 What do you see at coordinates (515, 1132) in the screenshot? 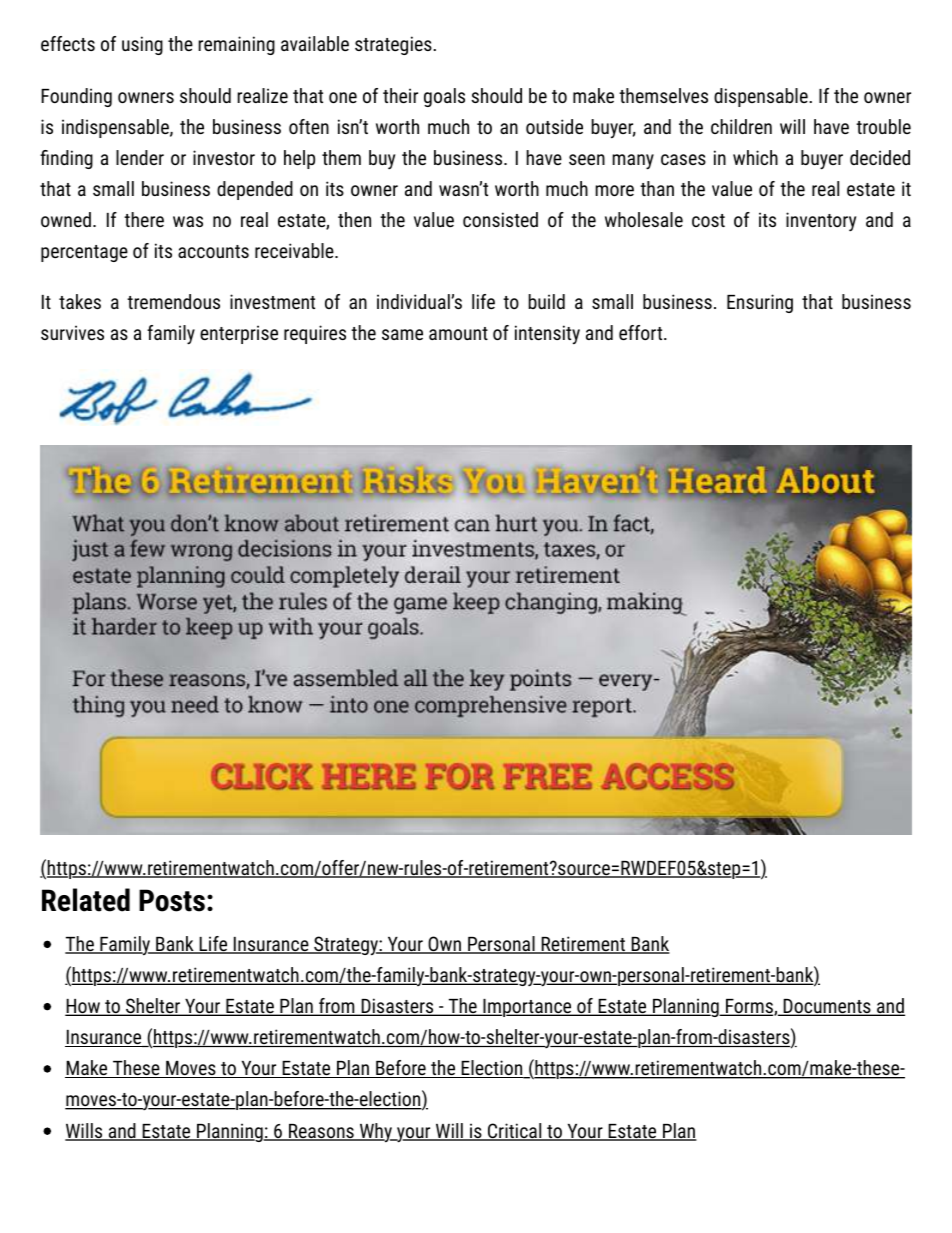
I see `Critical` at bounding box center [515, 1132].
